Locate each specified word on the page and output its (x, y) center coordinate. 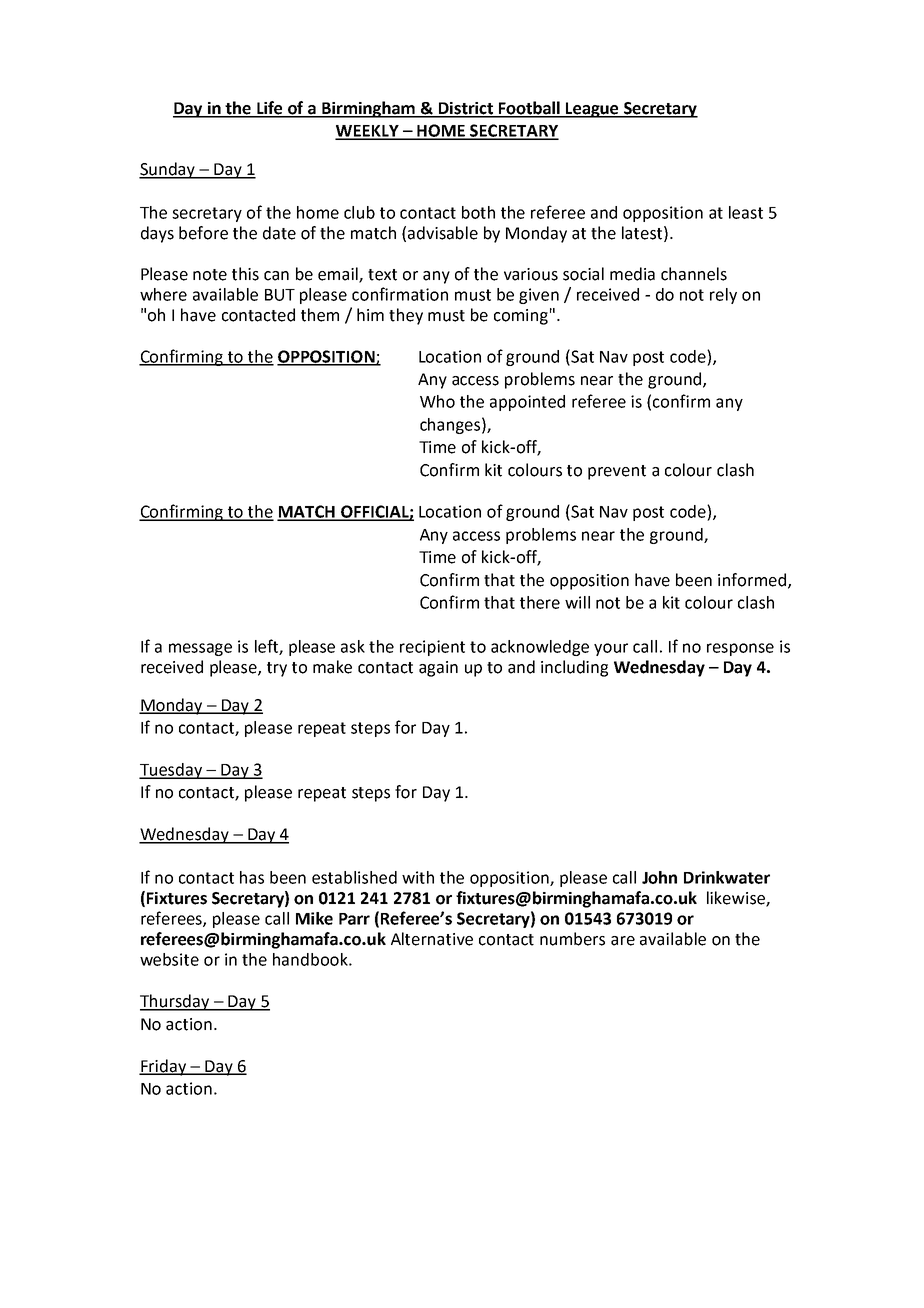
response (740, 649)
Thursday (176, 1002)
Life (270, 109)
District (465, 109)
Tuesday (172, 771)
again (438, 669)
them (320, 315)
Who (437, 401)
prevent (617, 472)
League (592, 110)
